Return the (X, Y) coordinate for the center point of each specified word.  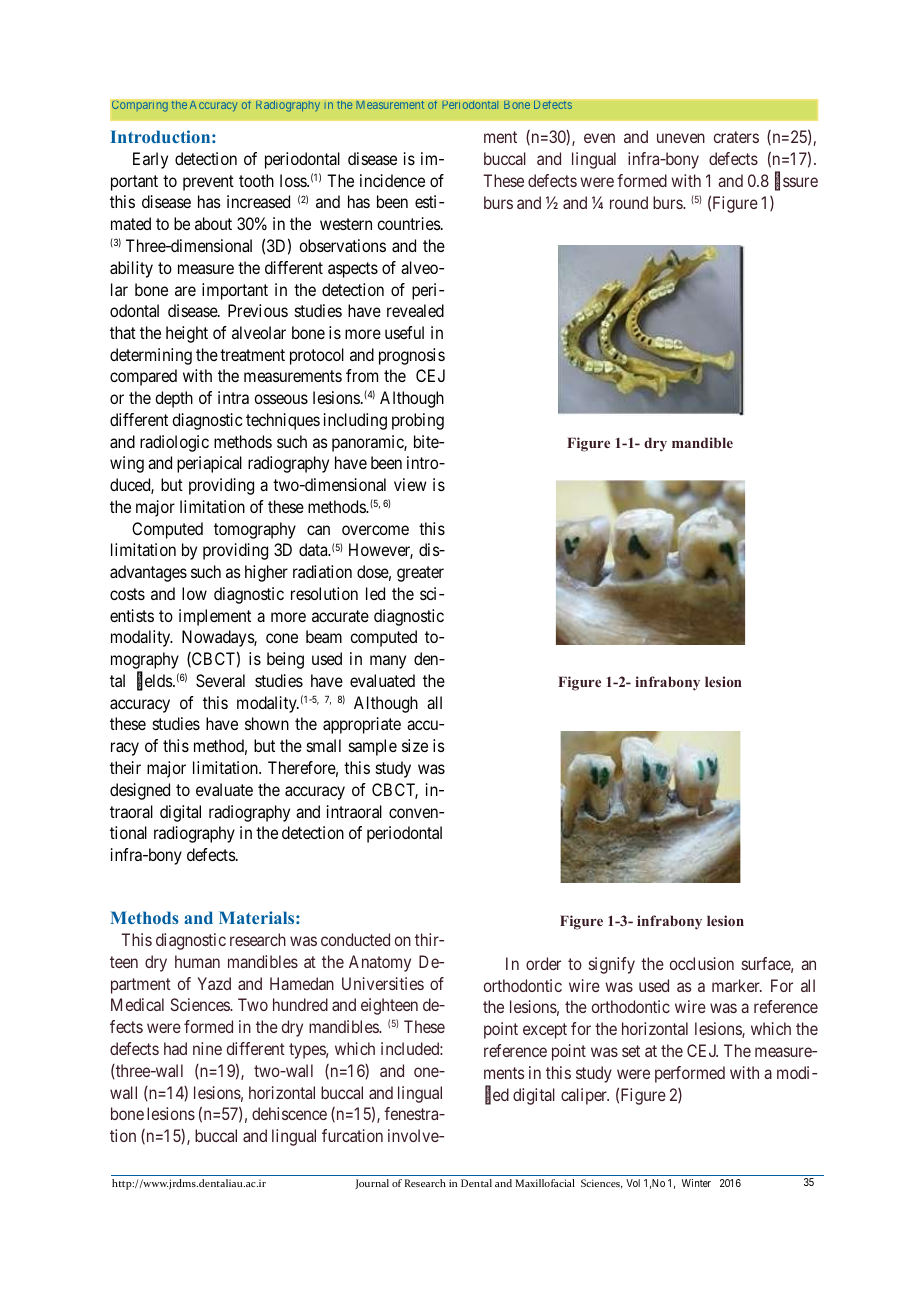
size (415, 745)
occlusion (702, 963)
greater (420, 574)
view (410, 484)
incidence (392, 180)
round (629, 202)
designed (140, 791)
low (194, 593)
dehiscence (289, 1113)
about (213, 223)
